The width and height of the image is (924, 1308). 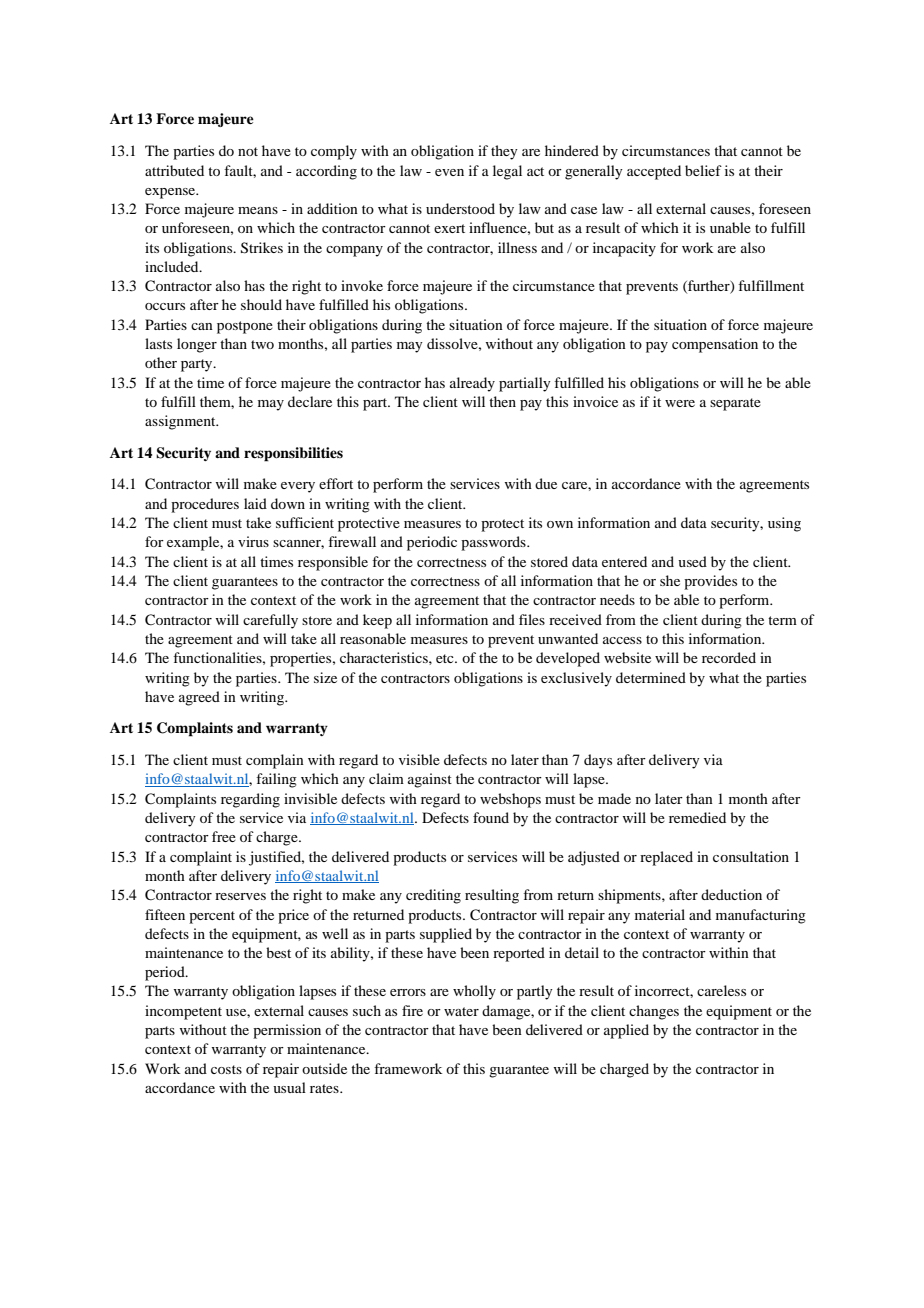 What do you see at coordinates (181, 422) in the image?
I see `assignment` at bounding box center [181, 422].
